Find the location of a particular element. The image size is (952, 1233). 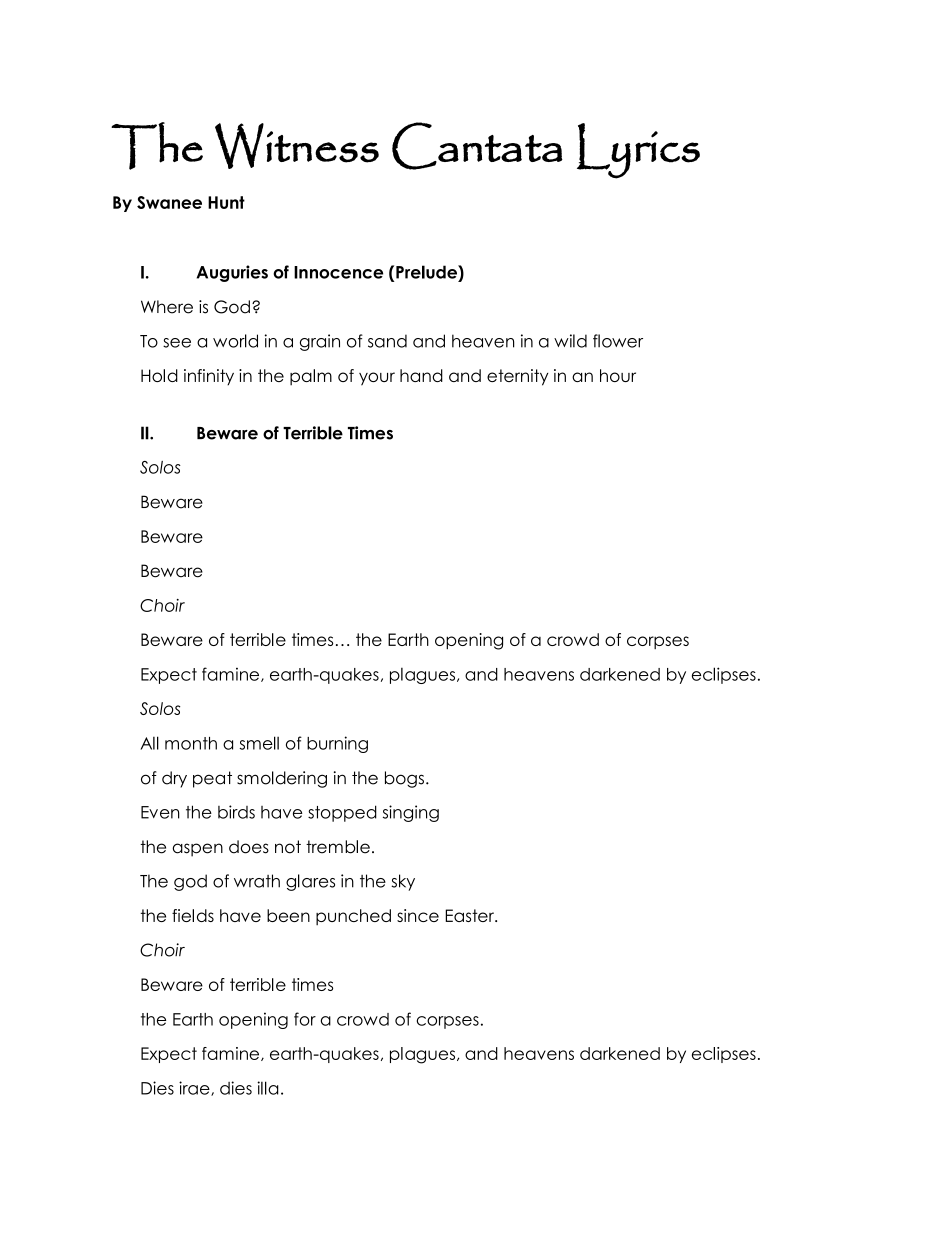

Easter is located at coordinates (471, 915).
